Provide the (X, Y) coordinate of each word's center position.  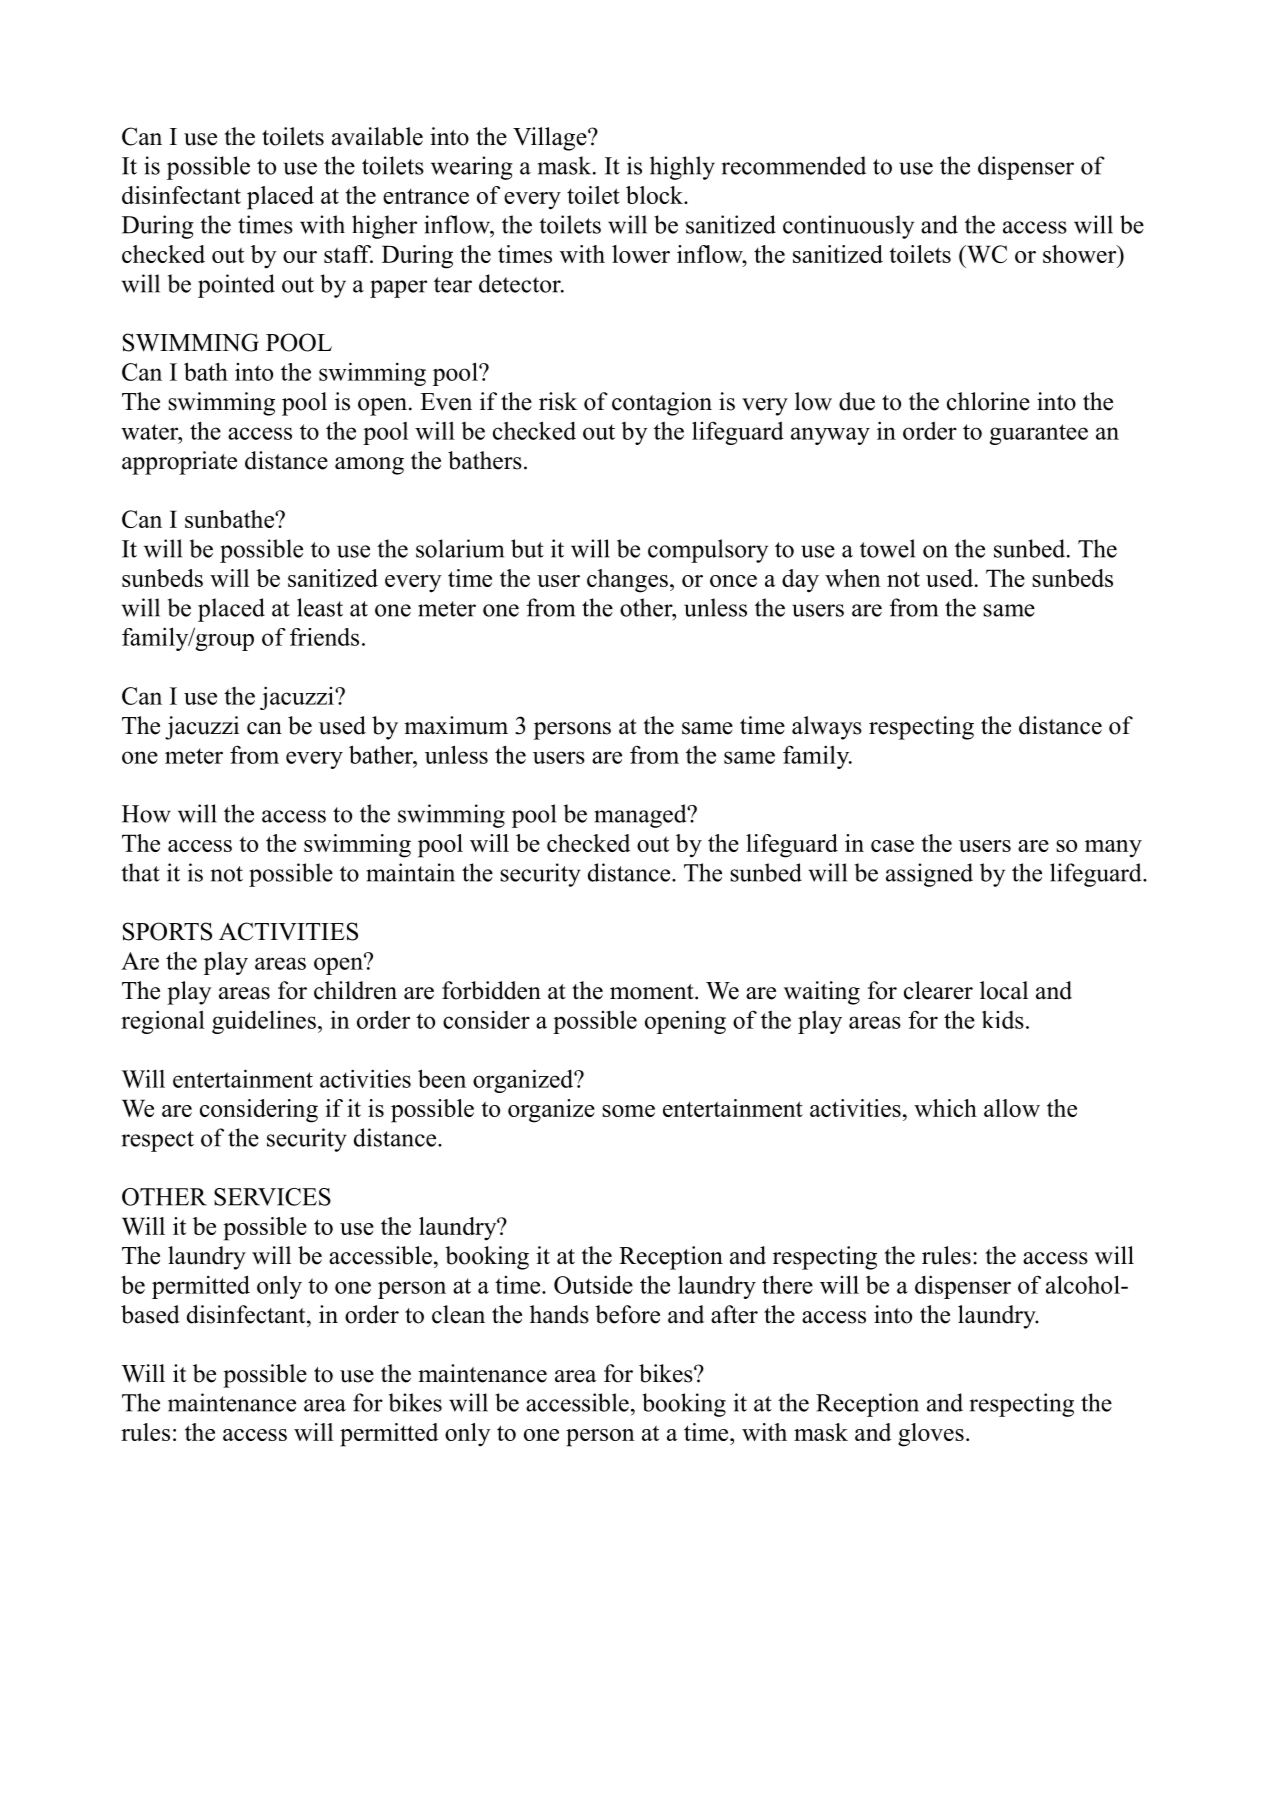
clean (458, 1314)
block (655, 195)
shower (1081, 254)
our (300, 257)
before (627, 1314)
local (1004, 990)
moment (653, 992)
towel (887, 548)
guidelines (264, 1022)
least (320, 607)
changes (627, 581)
